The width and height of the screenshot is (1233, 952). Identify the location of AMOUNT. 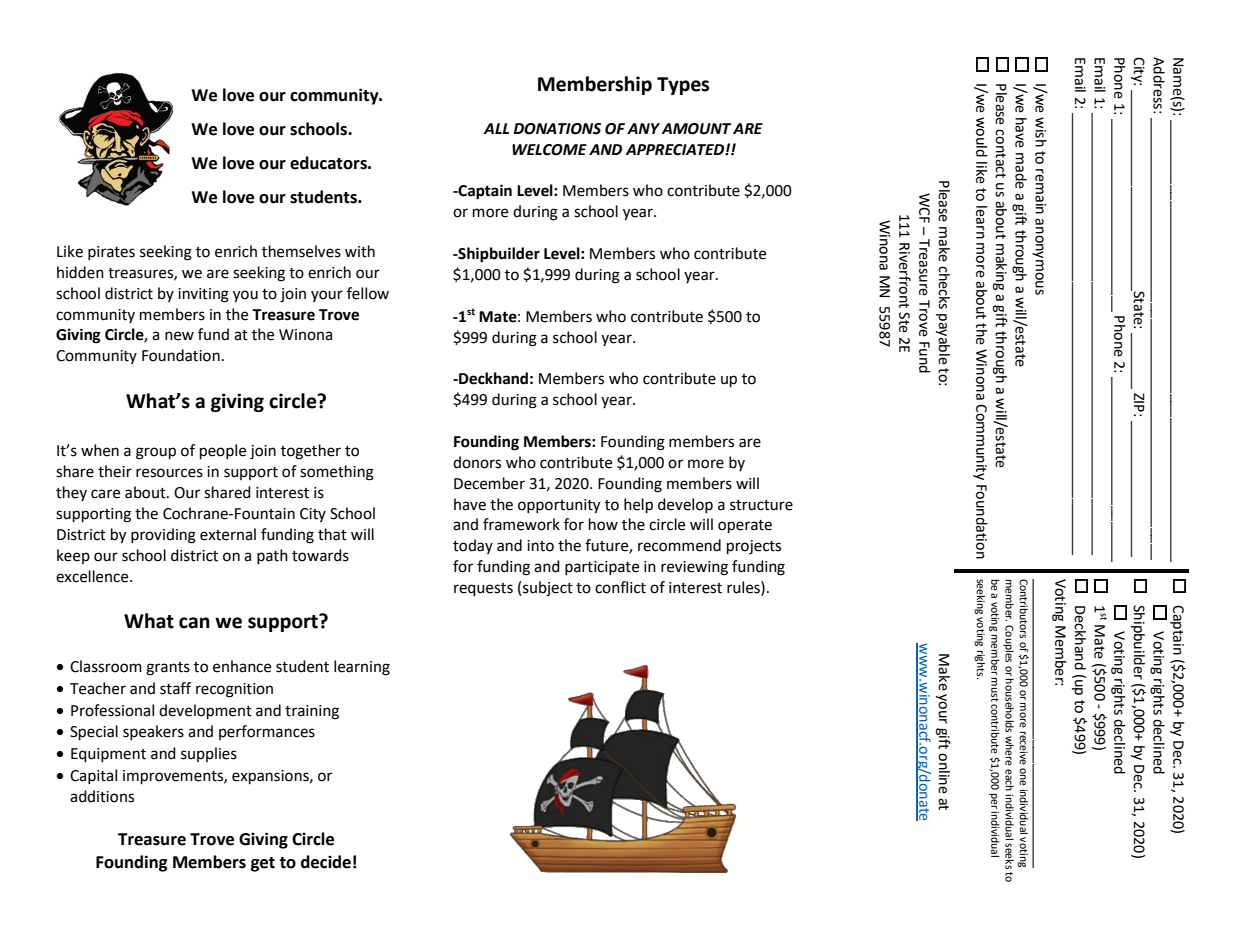
(696, 129).
